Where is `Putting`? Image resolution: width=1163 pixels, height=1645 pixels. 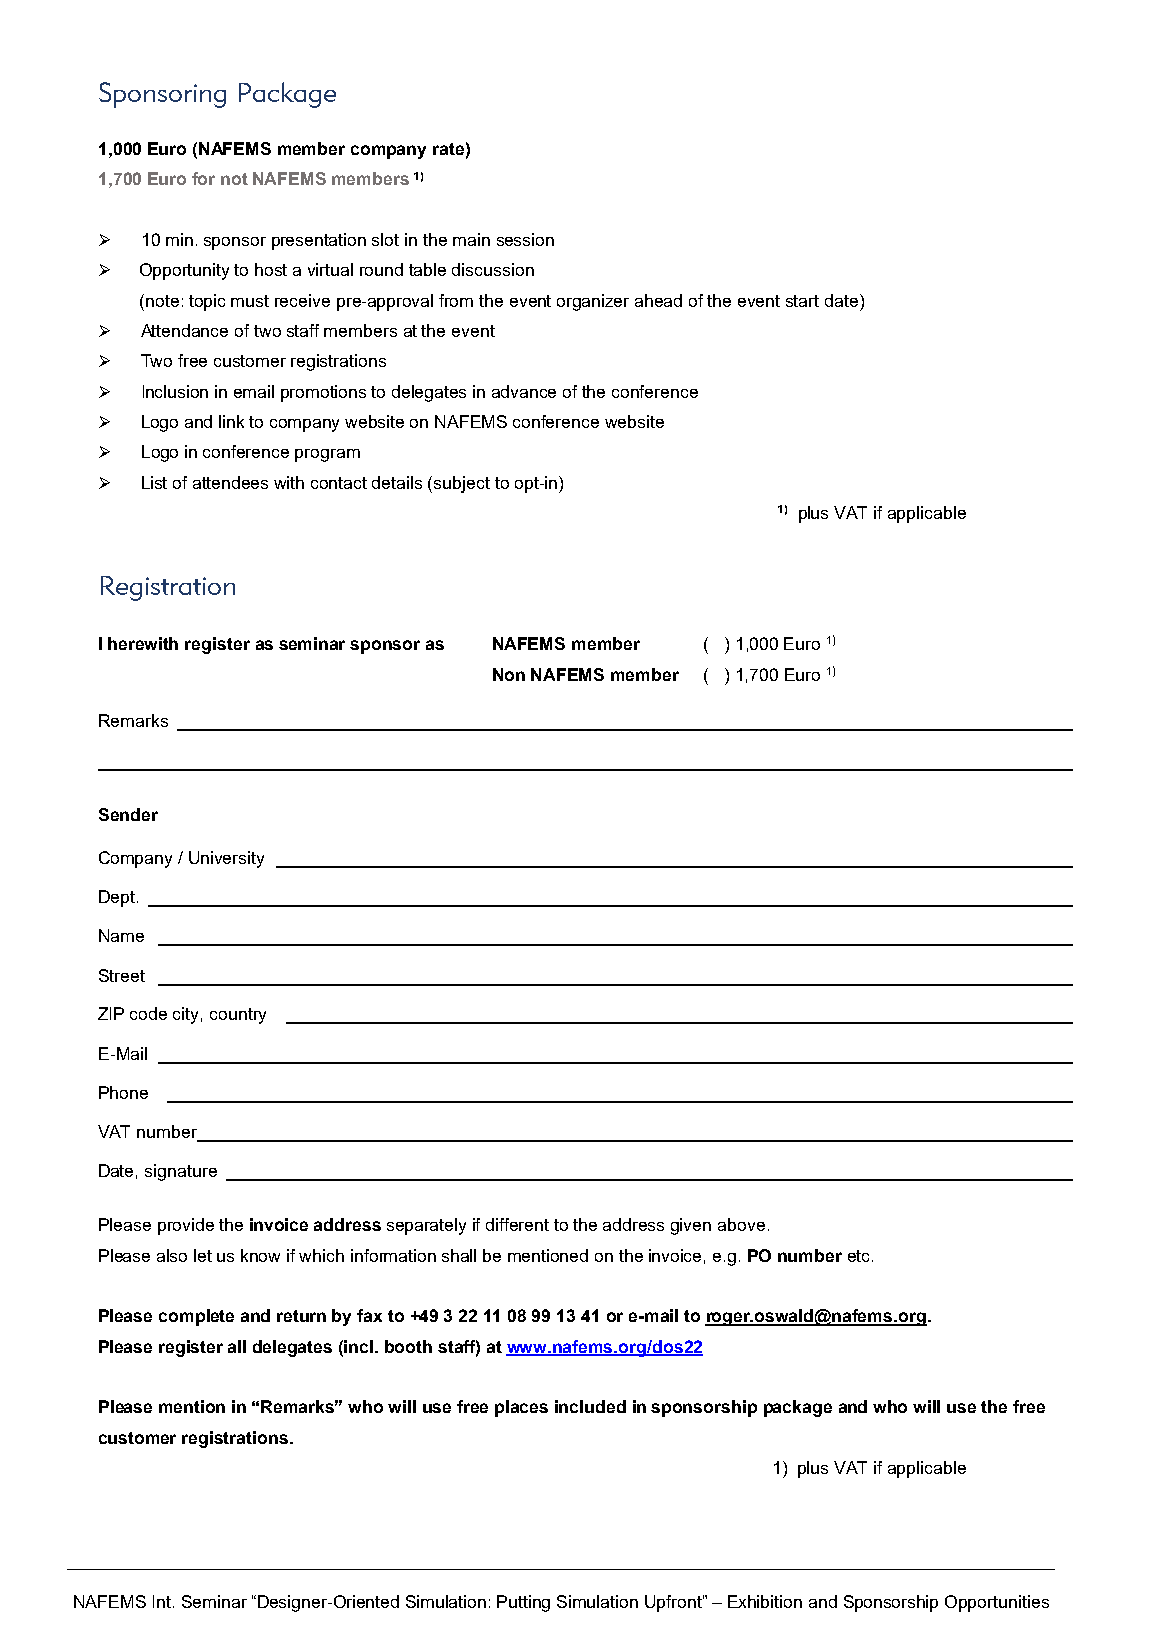
Putting is located at coordinates (523, 1603).
